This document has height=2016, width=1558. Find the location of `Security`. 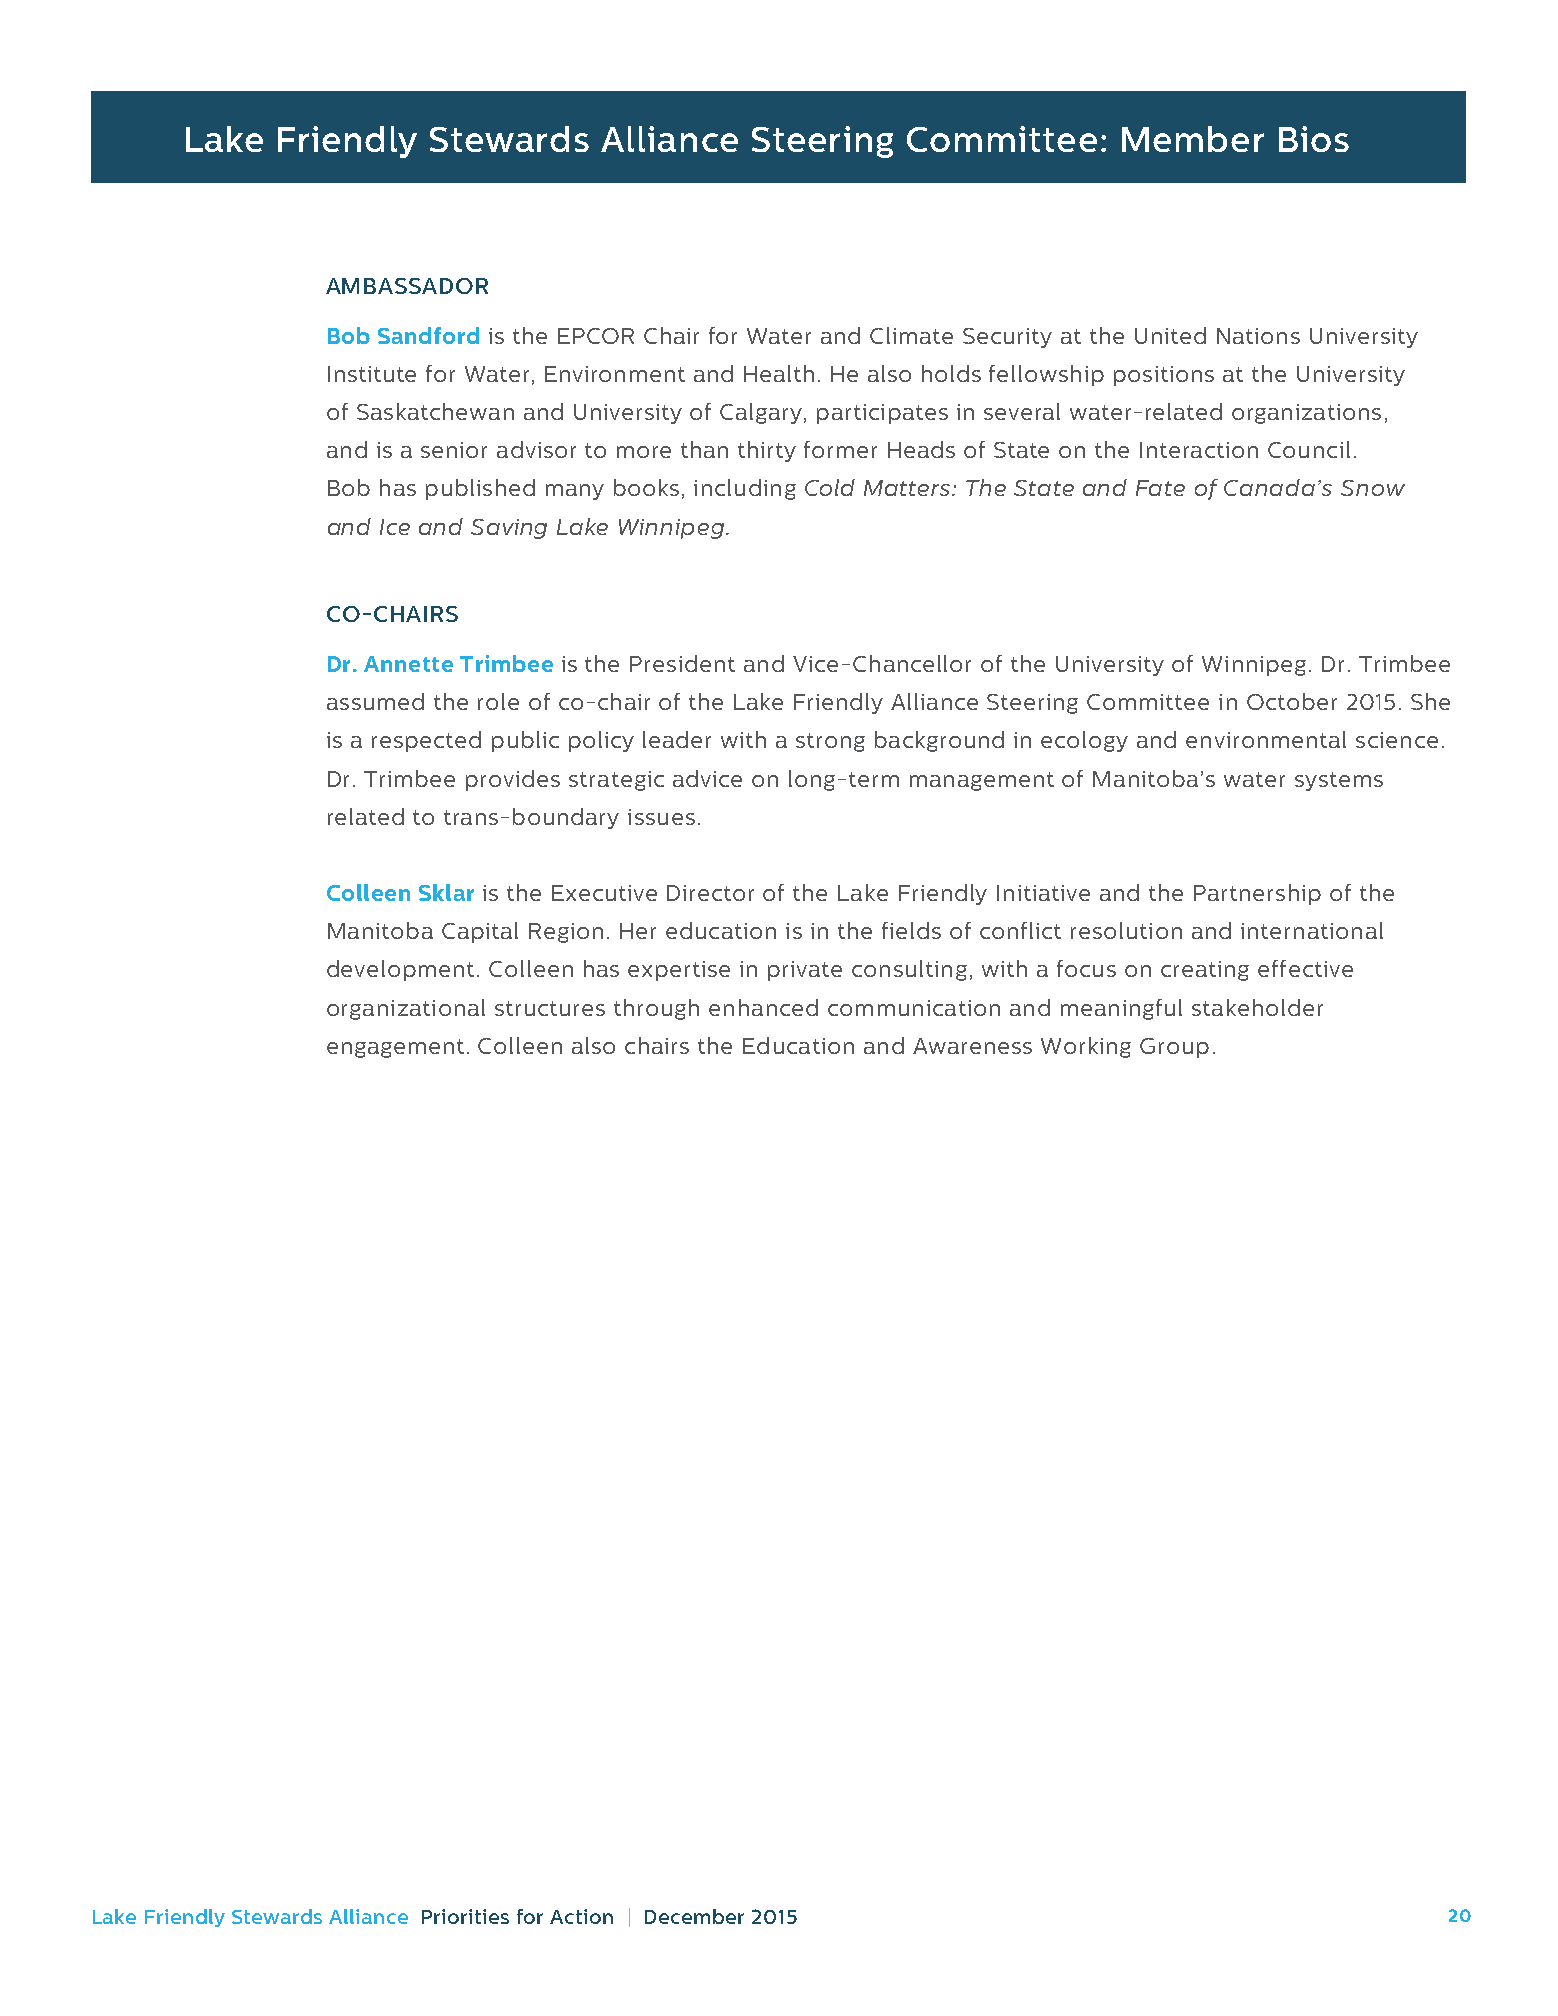

Security is located at coordinates (1007, 338).
